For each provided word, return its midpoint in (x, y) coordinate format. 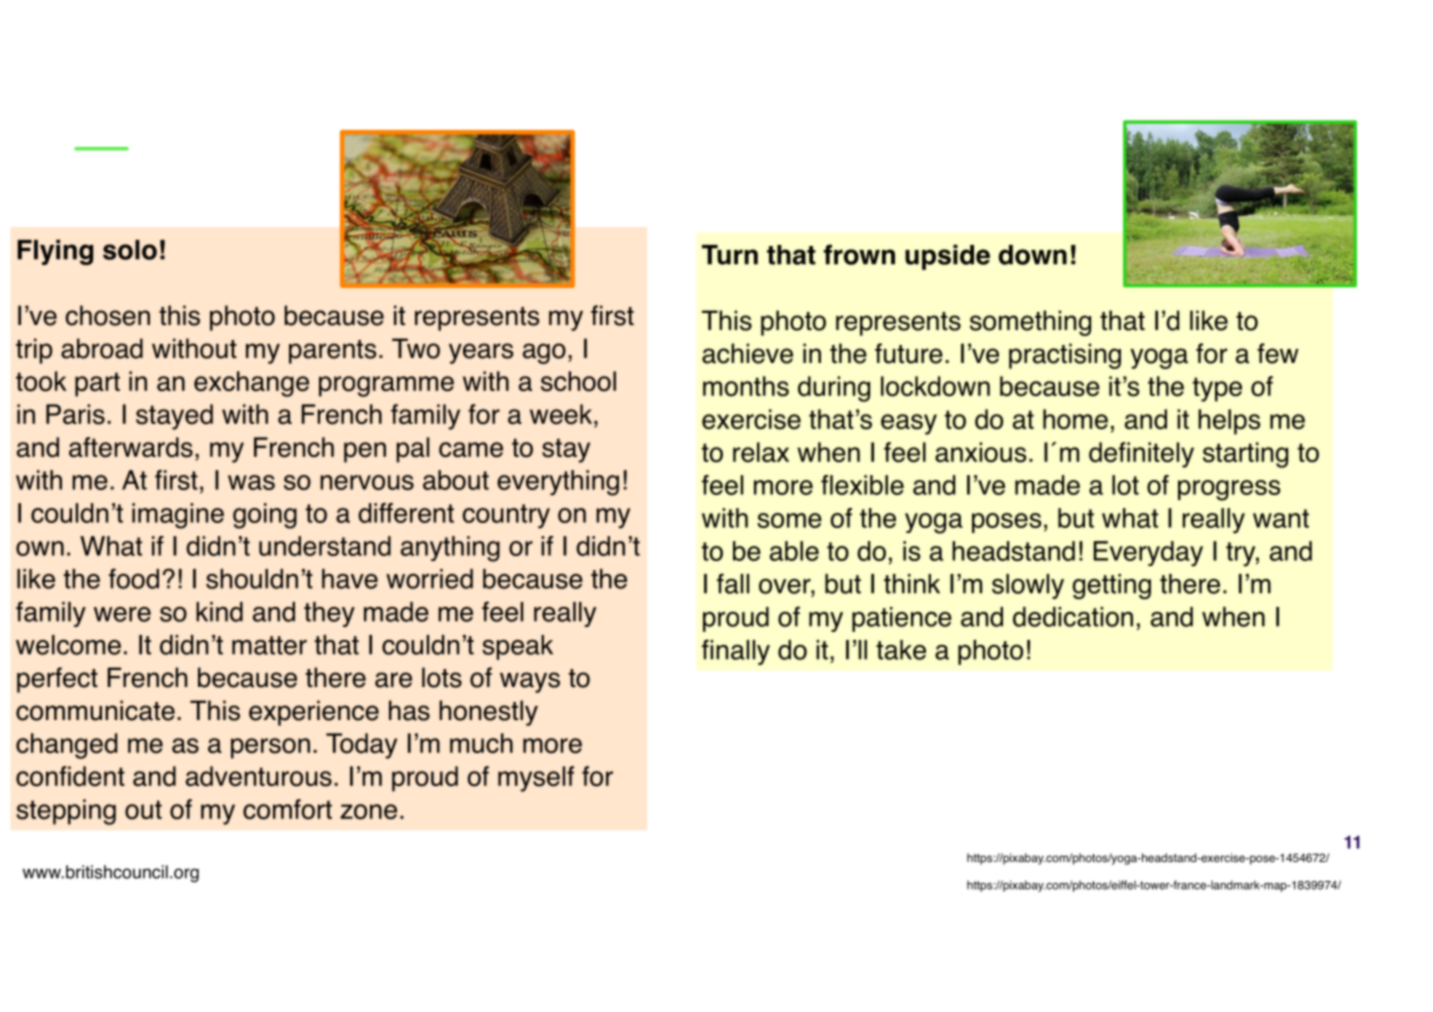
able (794, 551)
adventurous (259, 776)
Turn (730, 255)
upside (947, 257)
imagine (178, 516)
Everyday (1148, 554)
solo (130, 250)
